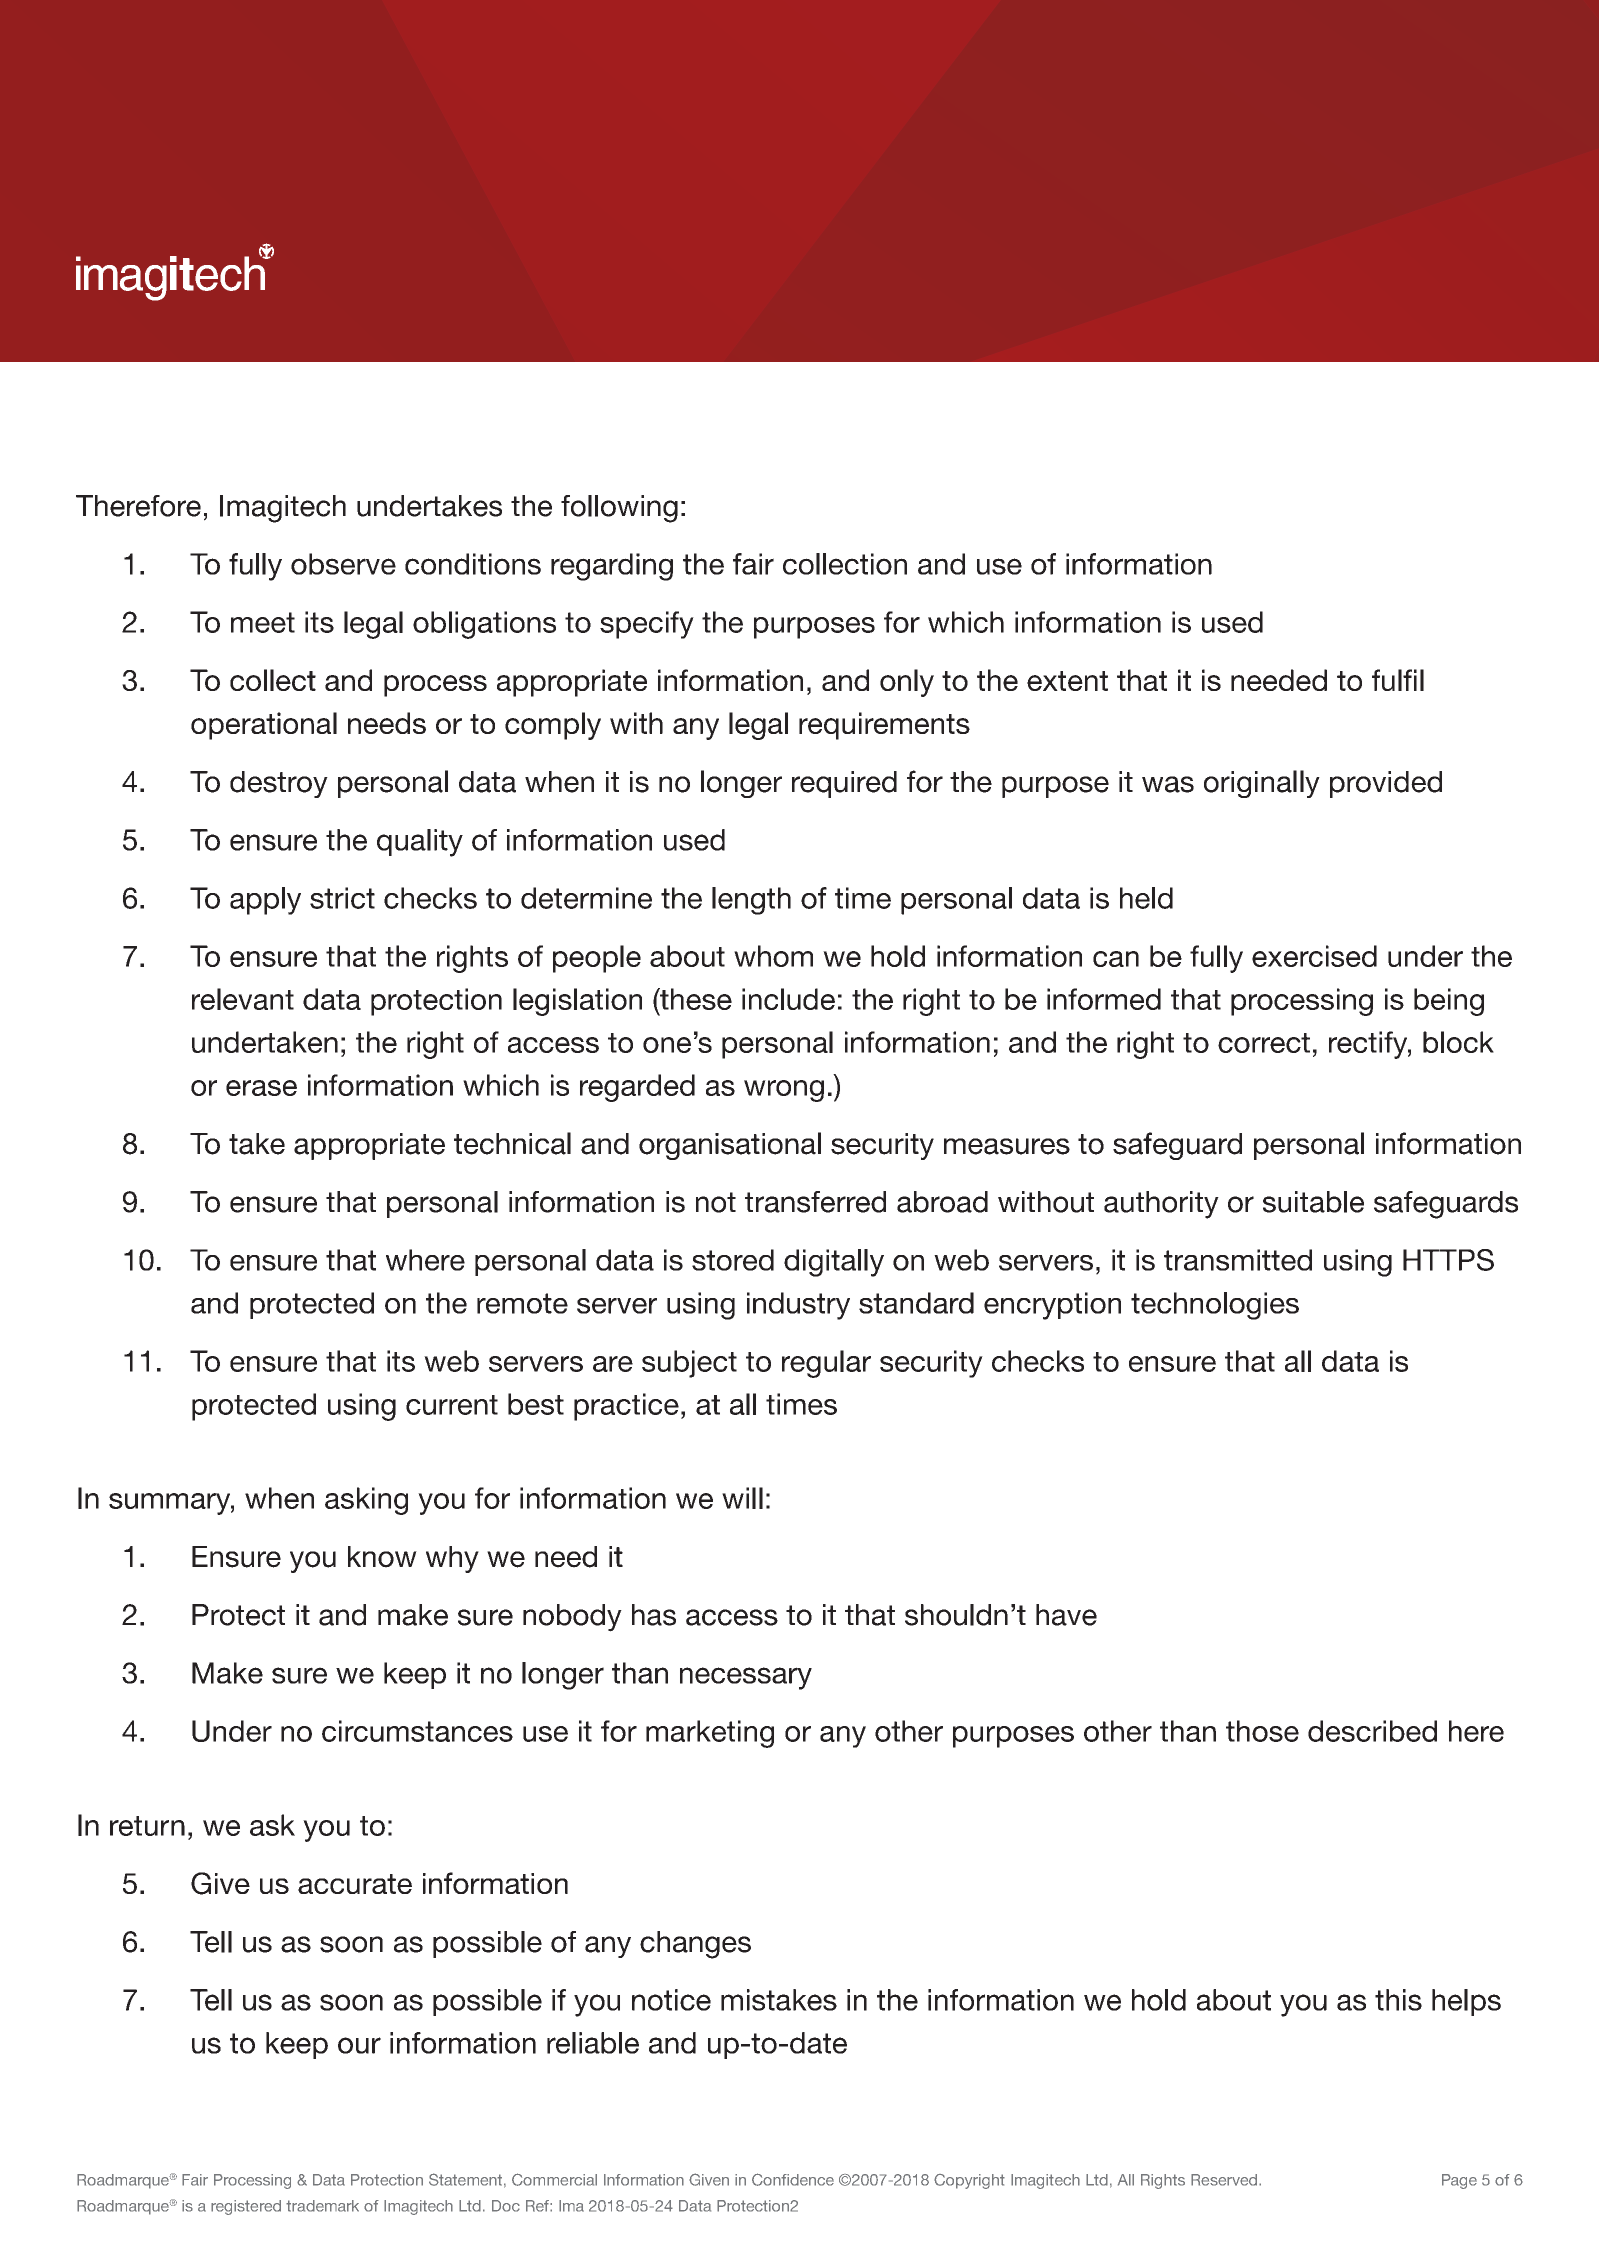 The image size is (1599, 2262). I want to click on regular, so click(826, 1364).
